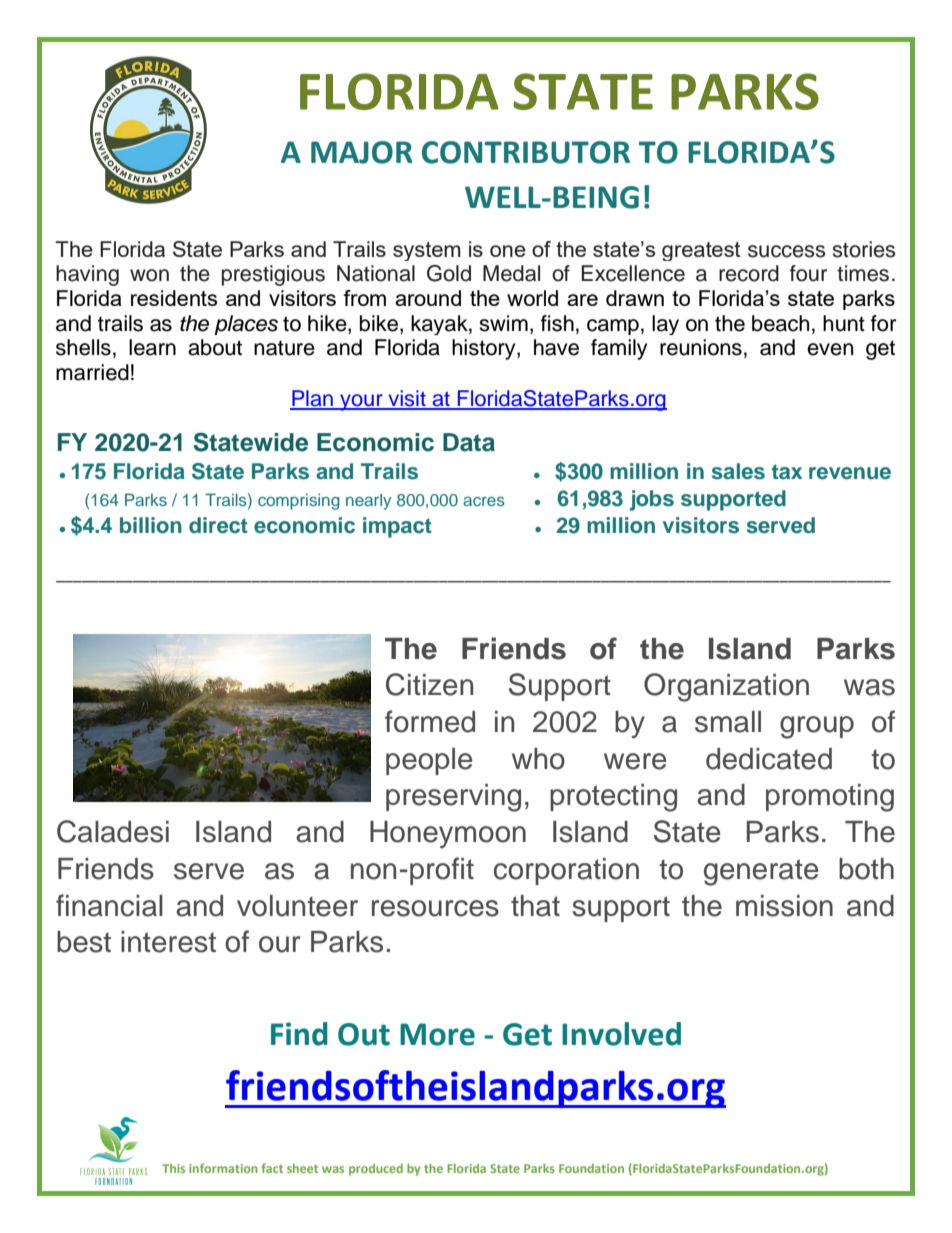 The image size is (952, 1233). Describe the element at coordinates (149, 275) in the document. I see `won` at that location.
